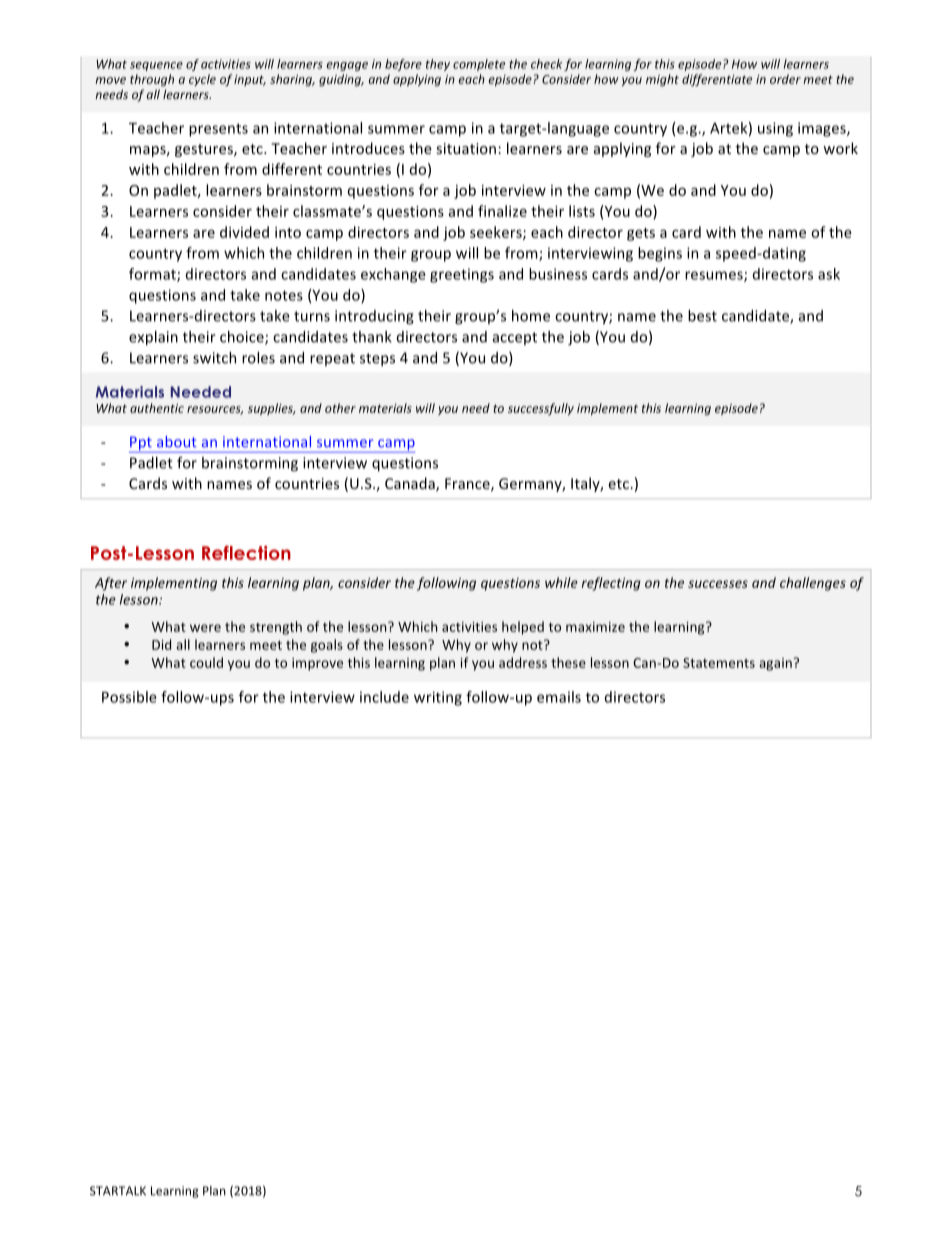  I want to click on successfully, so click(541, 409).
